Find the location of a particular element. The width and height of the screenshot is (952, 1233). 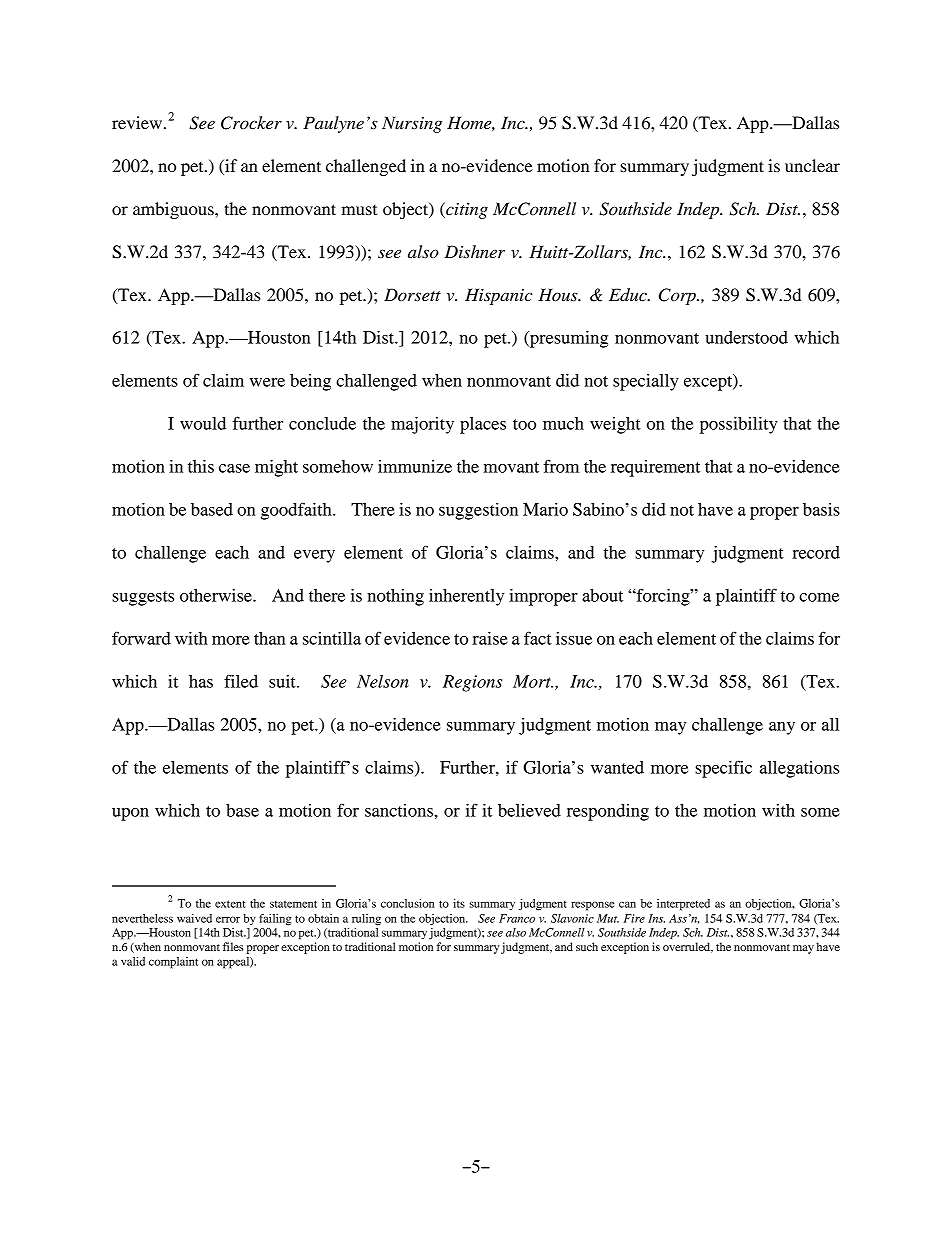

understood is located at coordinates (746, 337).
